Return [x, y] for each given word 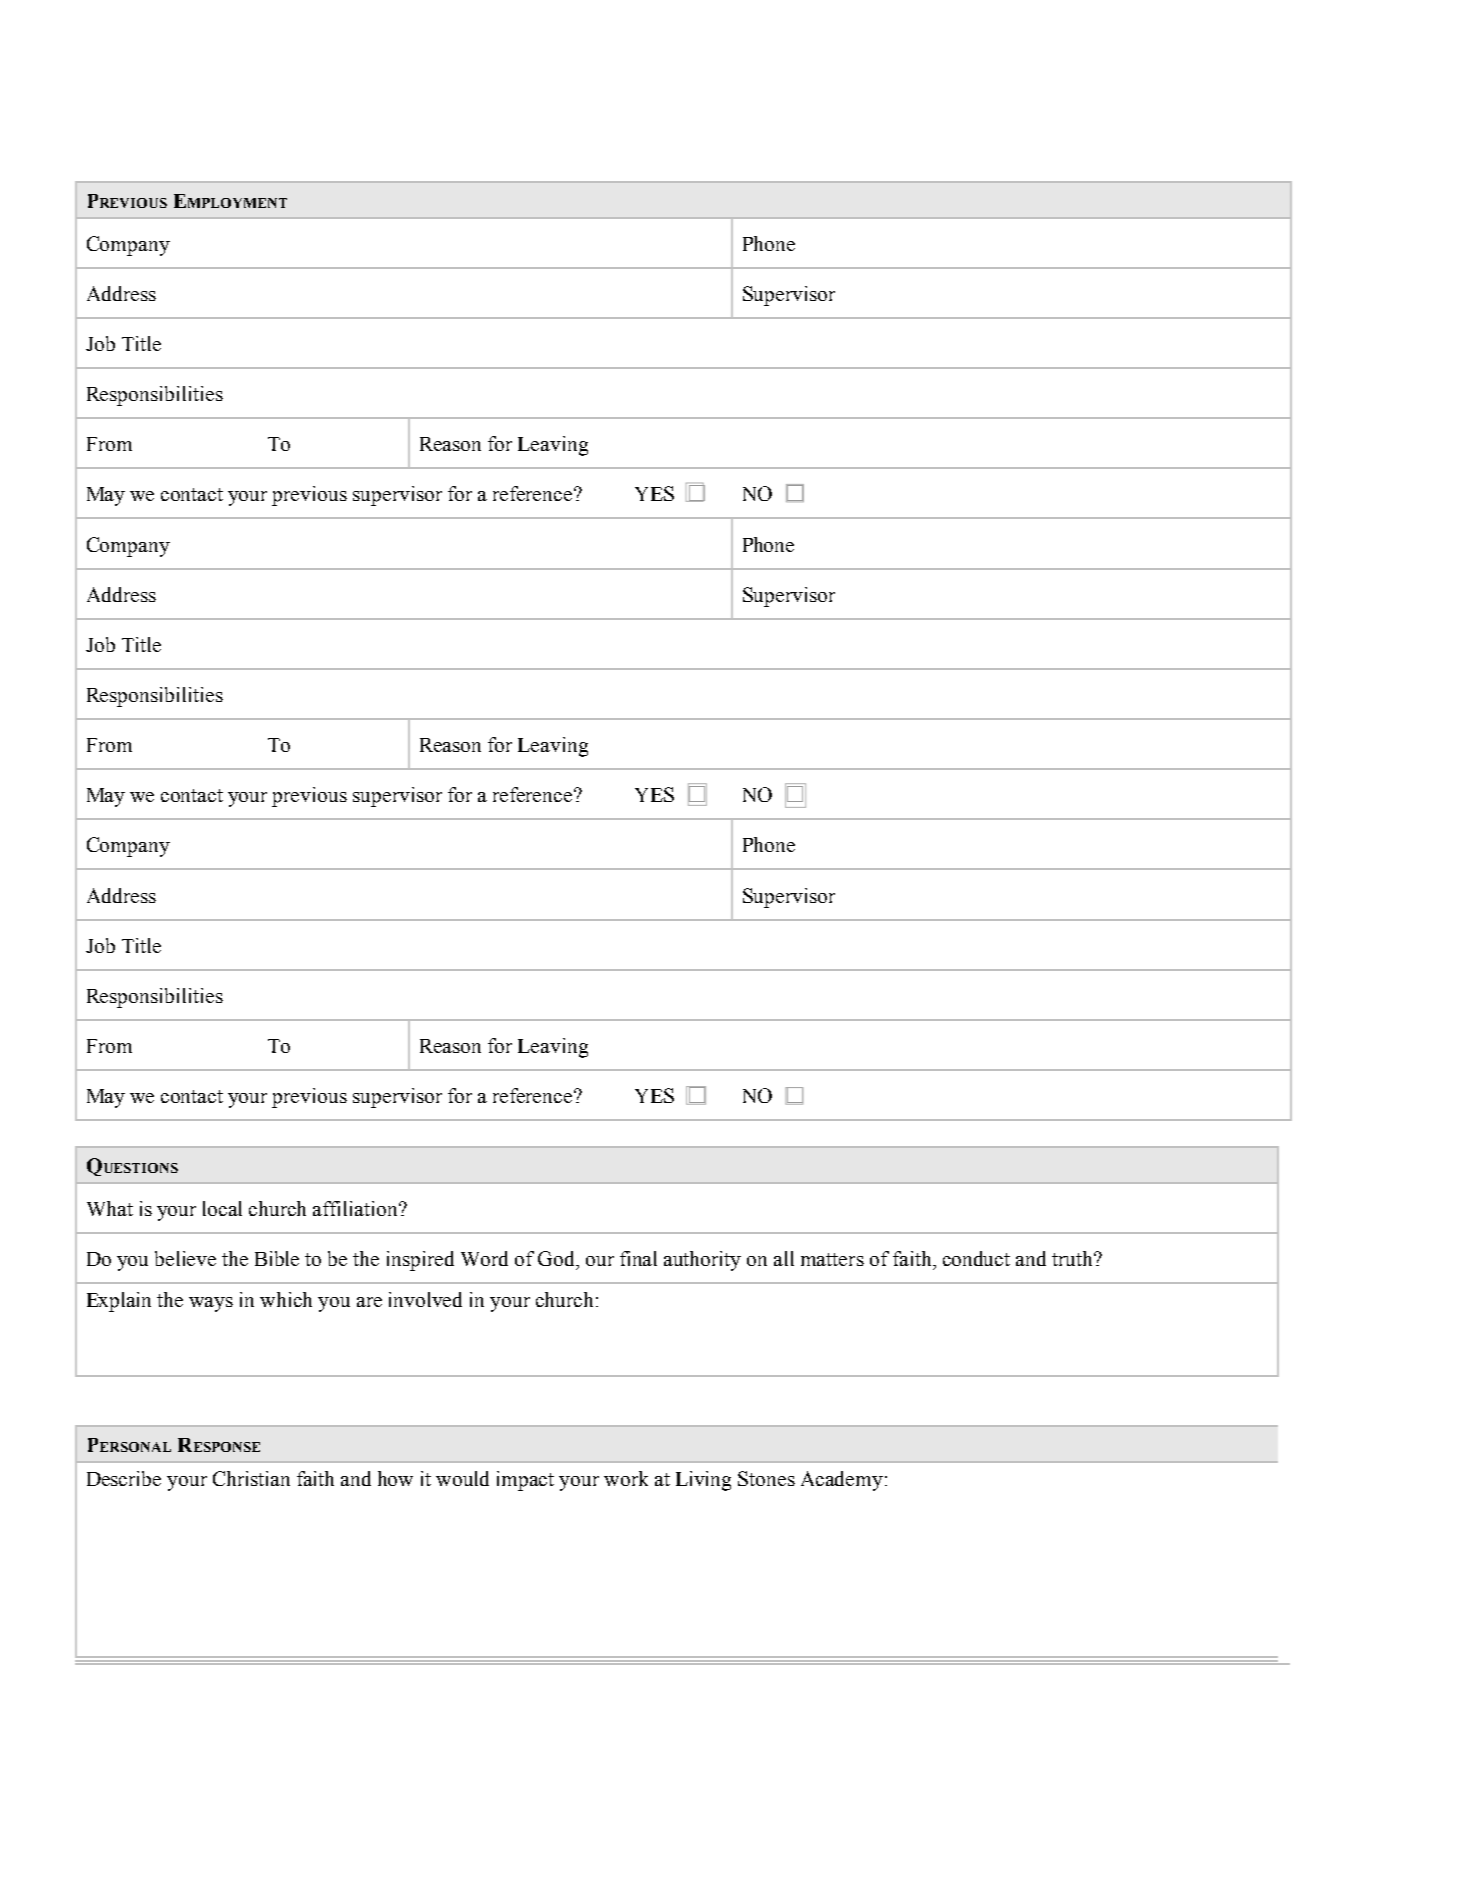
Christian [251, 1478]
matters [832, 1259]
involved [425, 1299]
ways [211, 1304]
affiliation [356, 1208]
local [222, 1208]
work [626, 1478]
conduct [976, 1258]
